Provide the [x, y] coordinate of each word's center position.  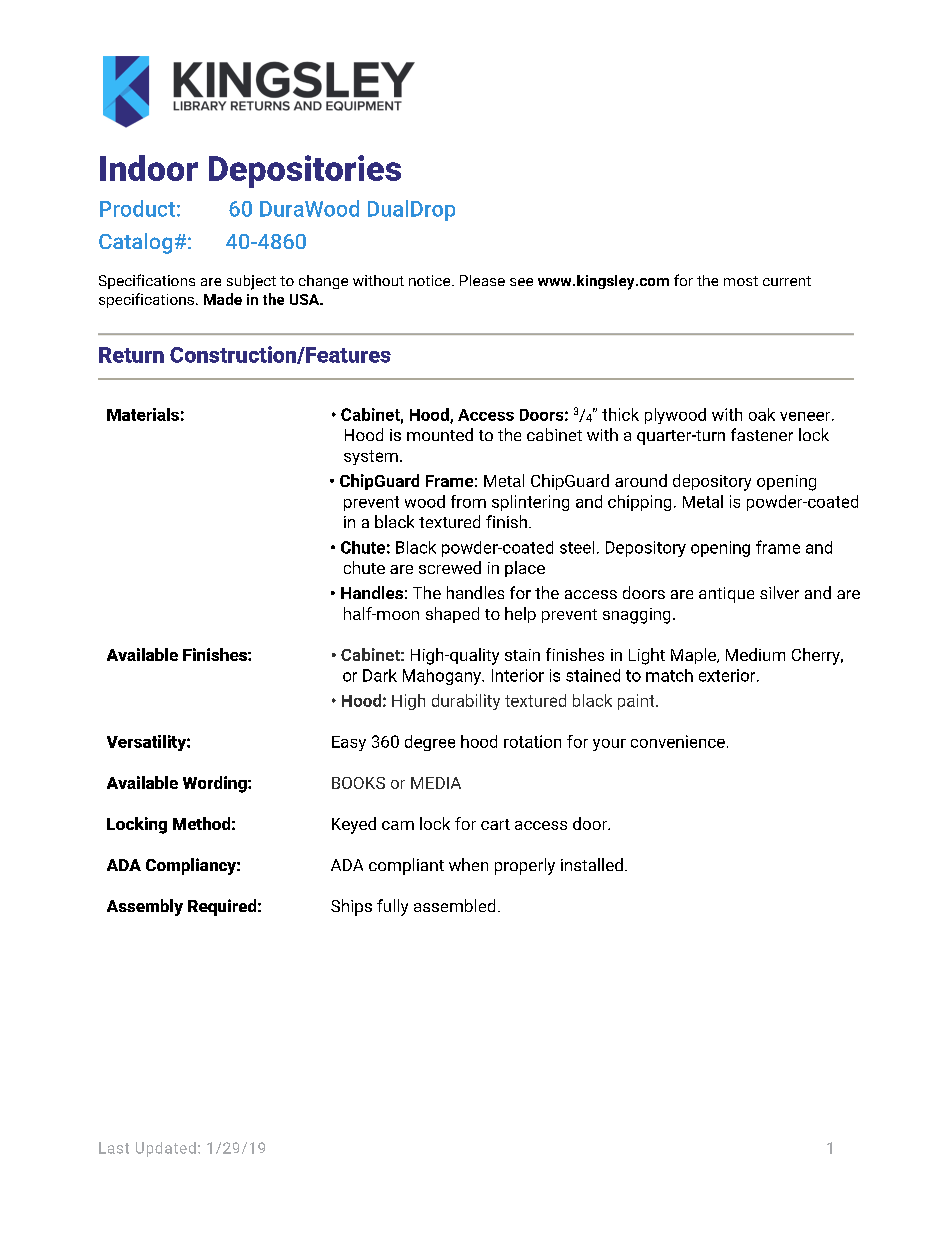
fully [392, 907]
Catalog [135, 243]
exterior [728, 675]
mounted [440, 434]
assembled [454, 905]
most [741, 281]
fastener [762, 434]
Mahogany [443, 677]
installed [592, 864]
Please [482, 280]
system [371, 457]
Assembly [145, 907]
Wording [216, 784]
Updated [166, 1149]
